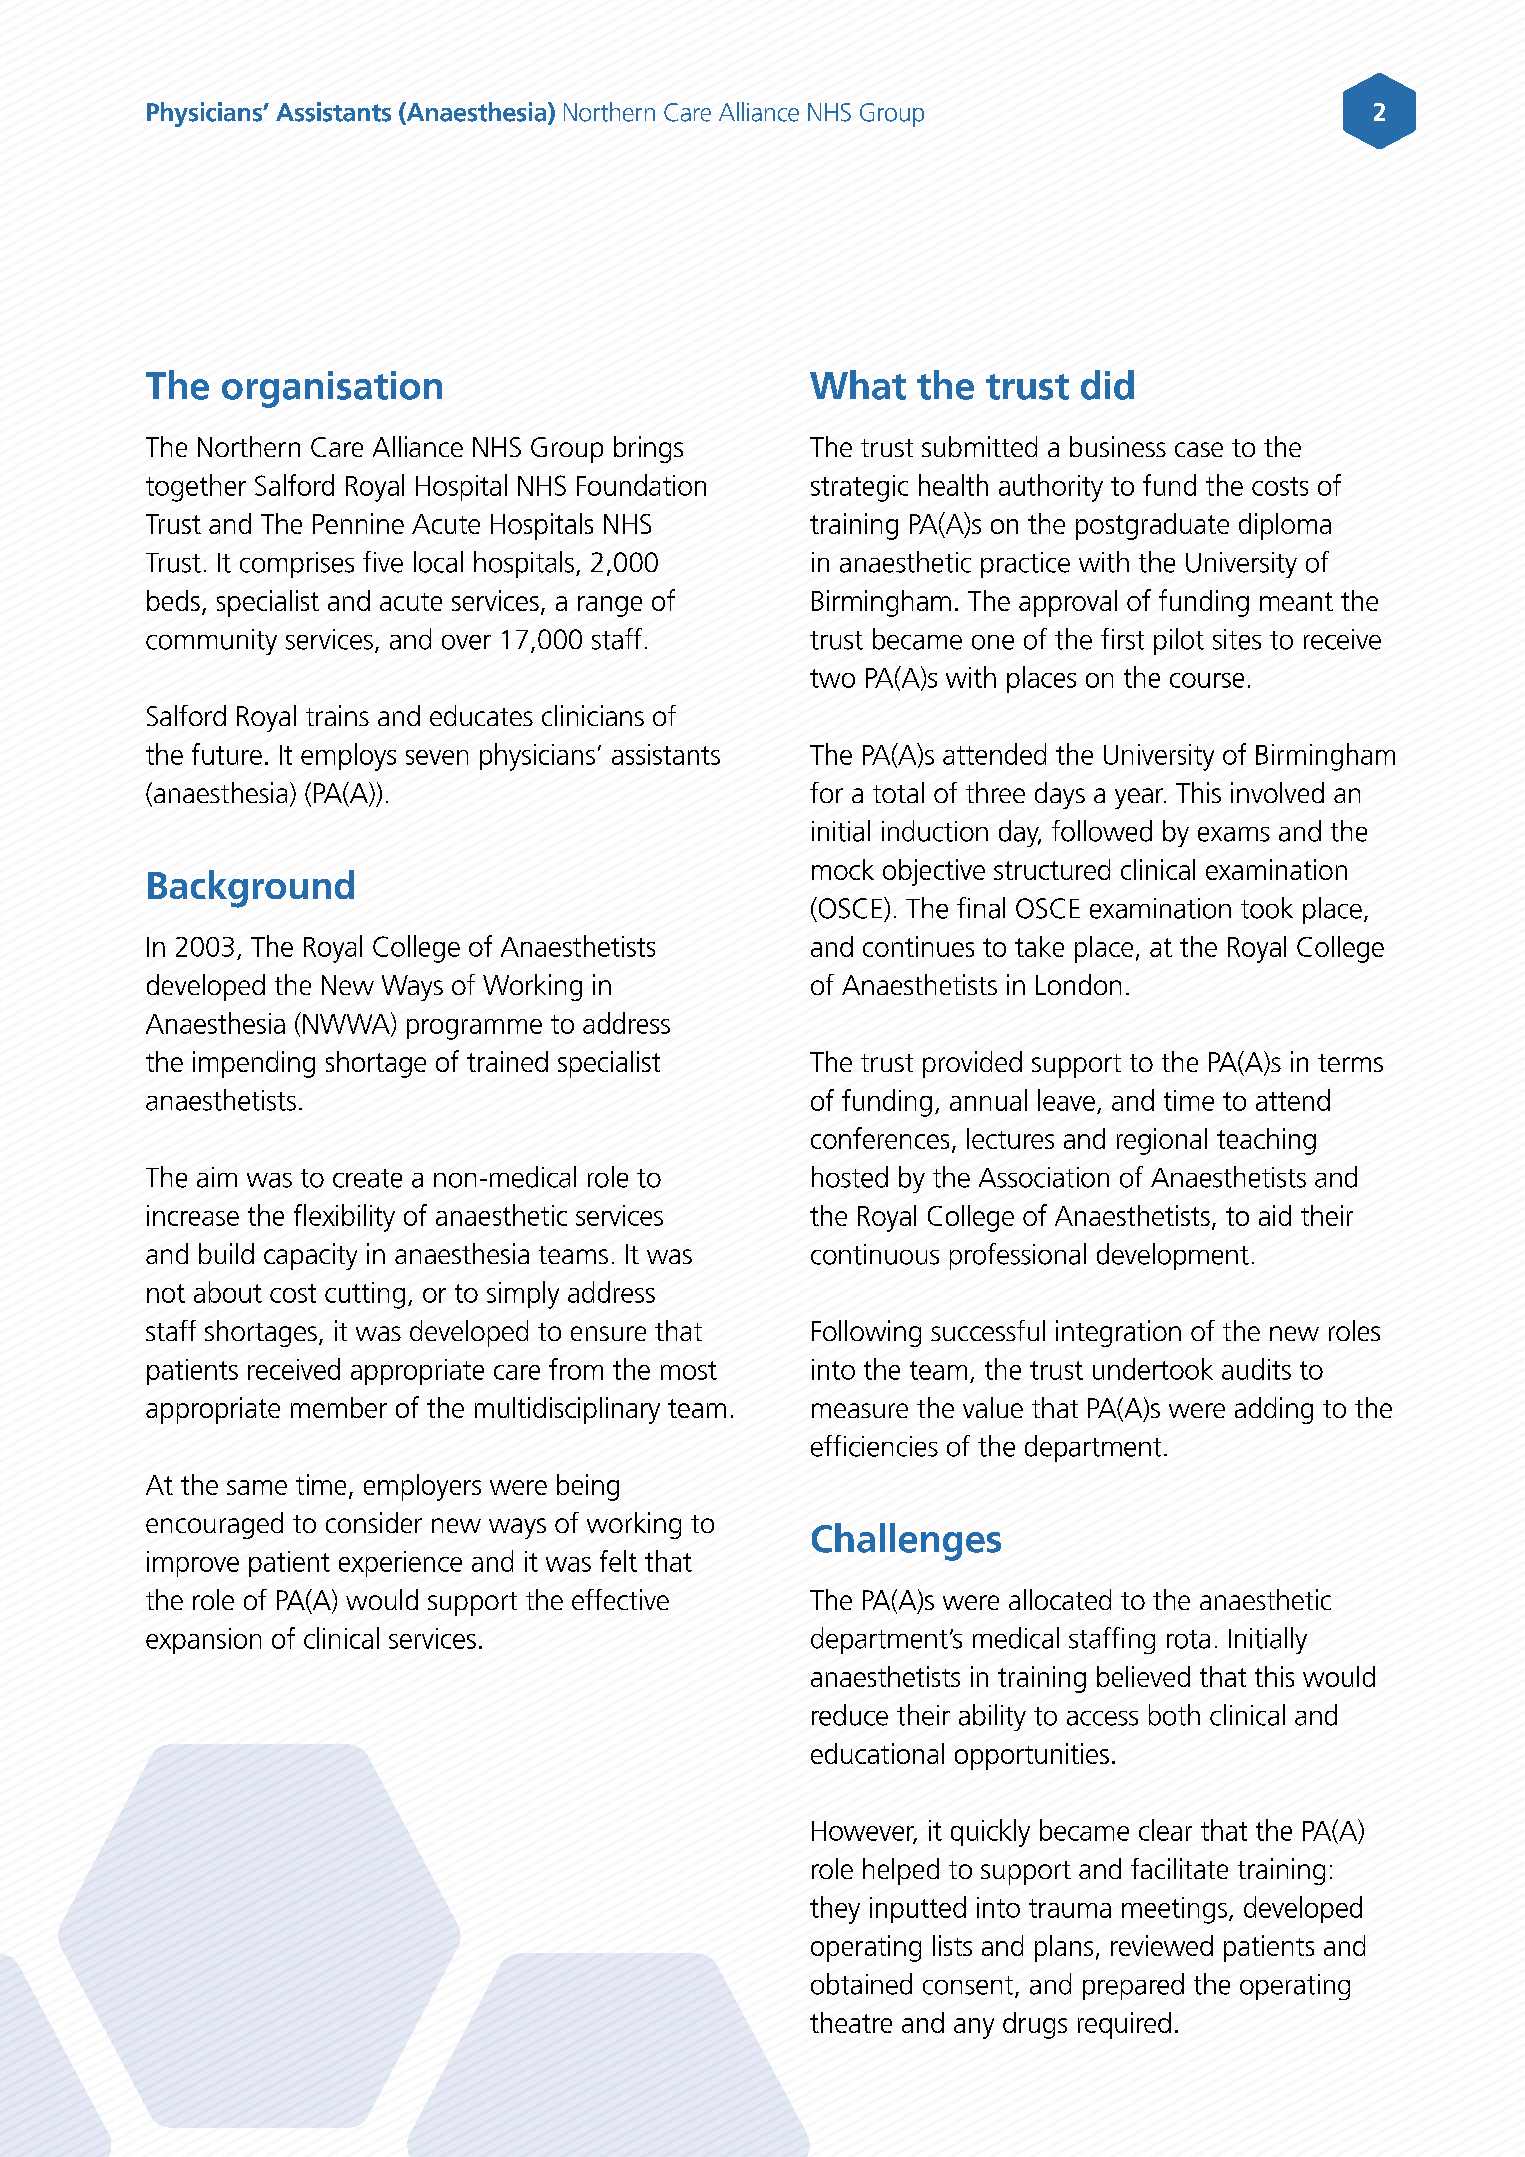 This document has height=2157, width=1525. Describe the element at coordinates (874, 1446) in the document. I see `efficiencies` at that location.
